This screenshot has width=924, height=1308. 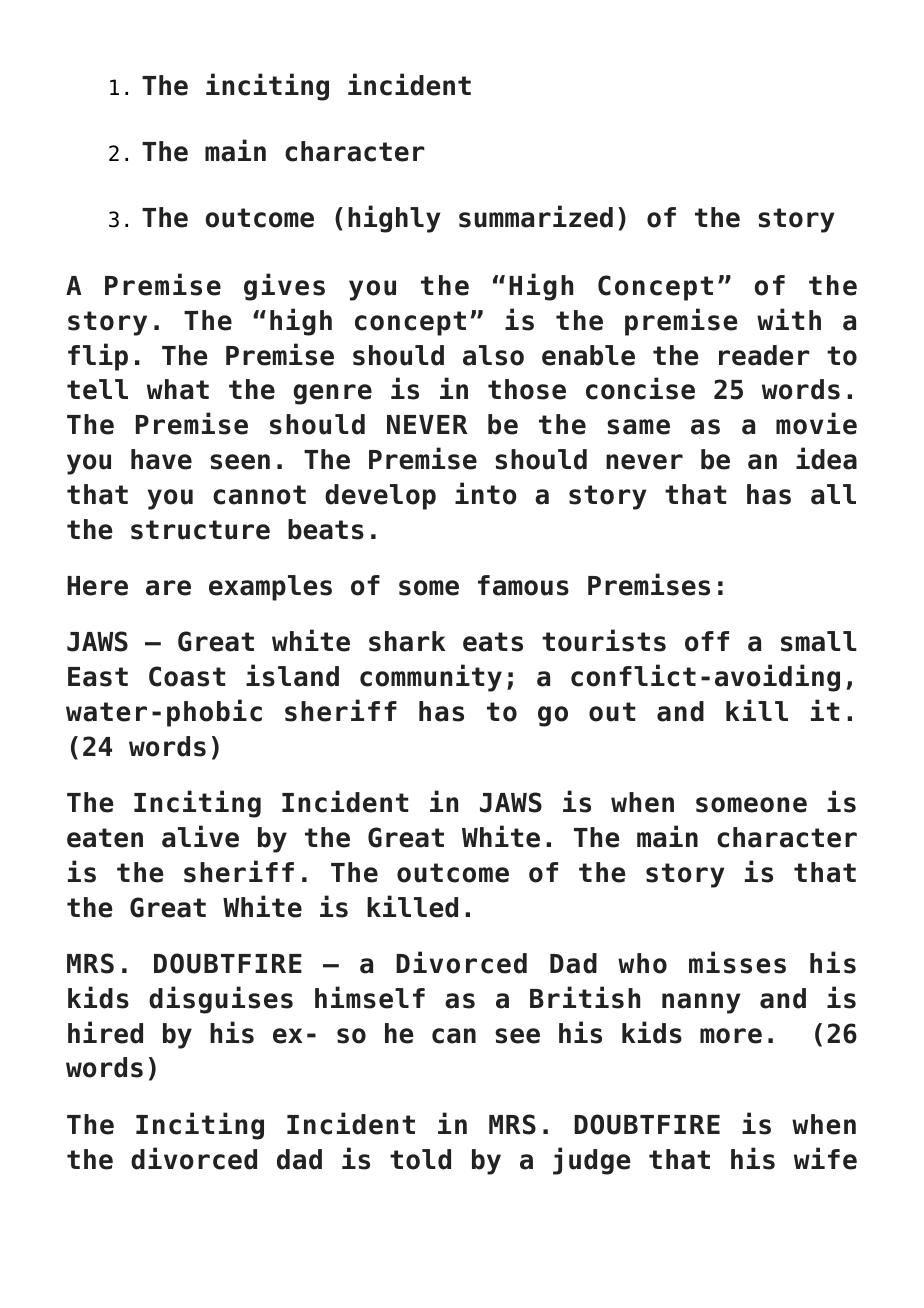 I want to click on wife, so click(x=825, y=1158).
